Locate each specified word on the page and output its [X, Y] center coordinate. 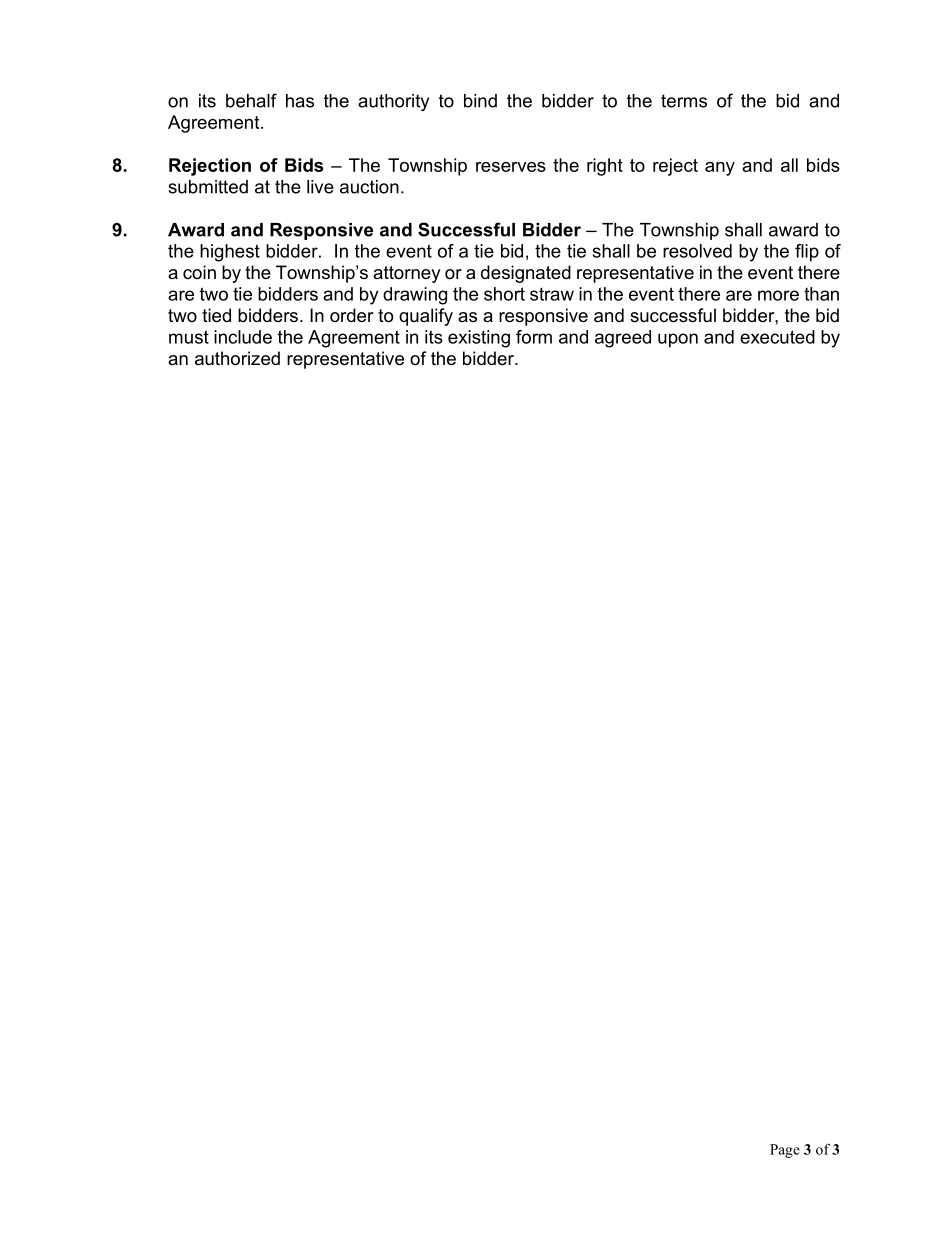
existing [479, 339]
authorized [237, 358]
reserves [511, 167]
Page [785, 1151]
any [720, 169]
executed [777, 337]
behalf [251, 100]
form [534, 337]
